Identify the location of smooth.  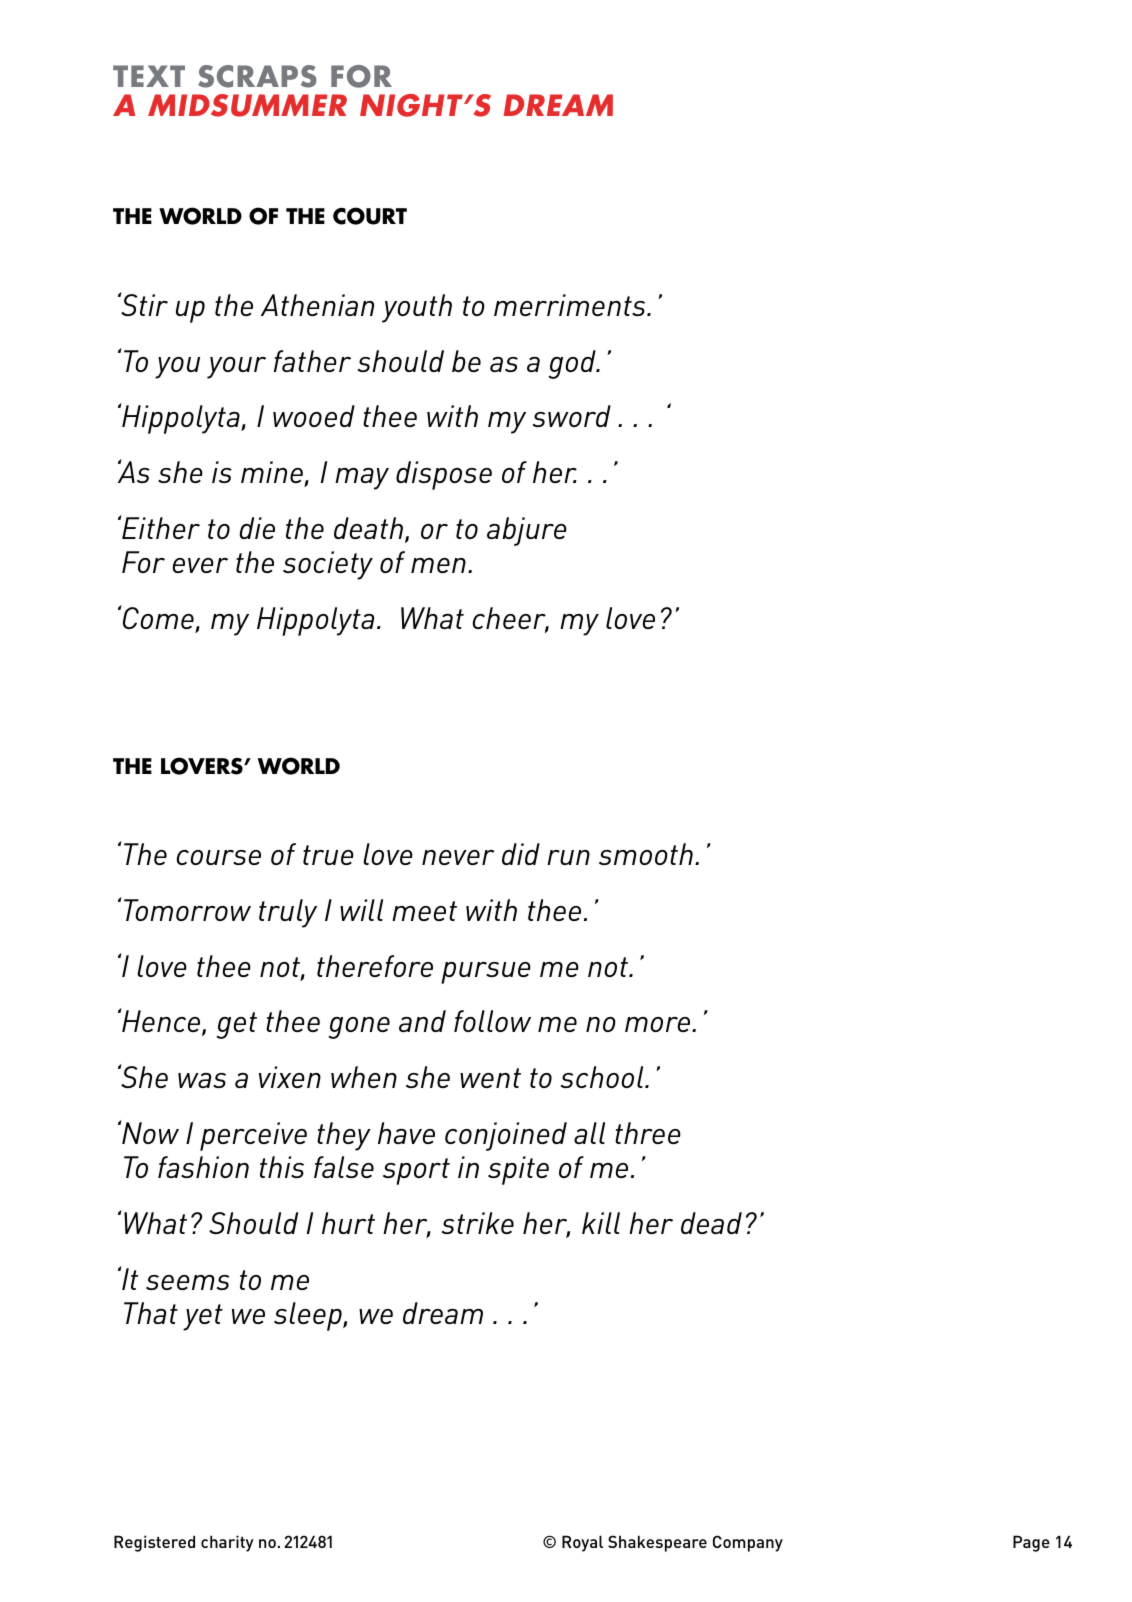
(646, 854).
